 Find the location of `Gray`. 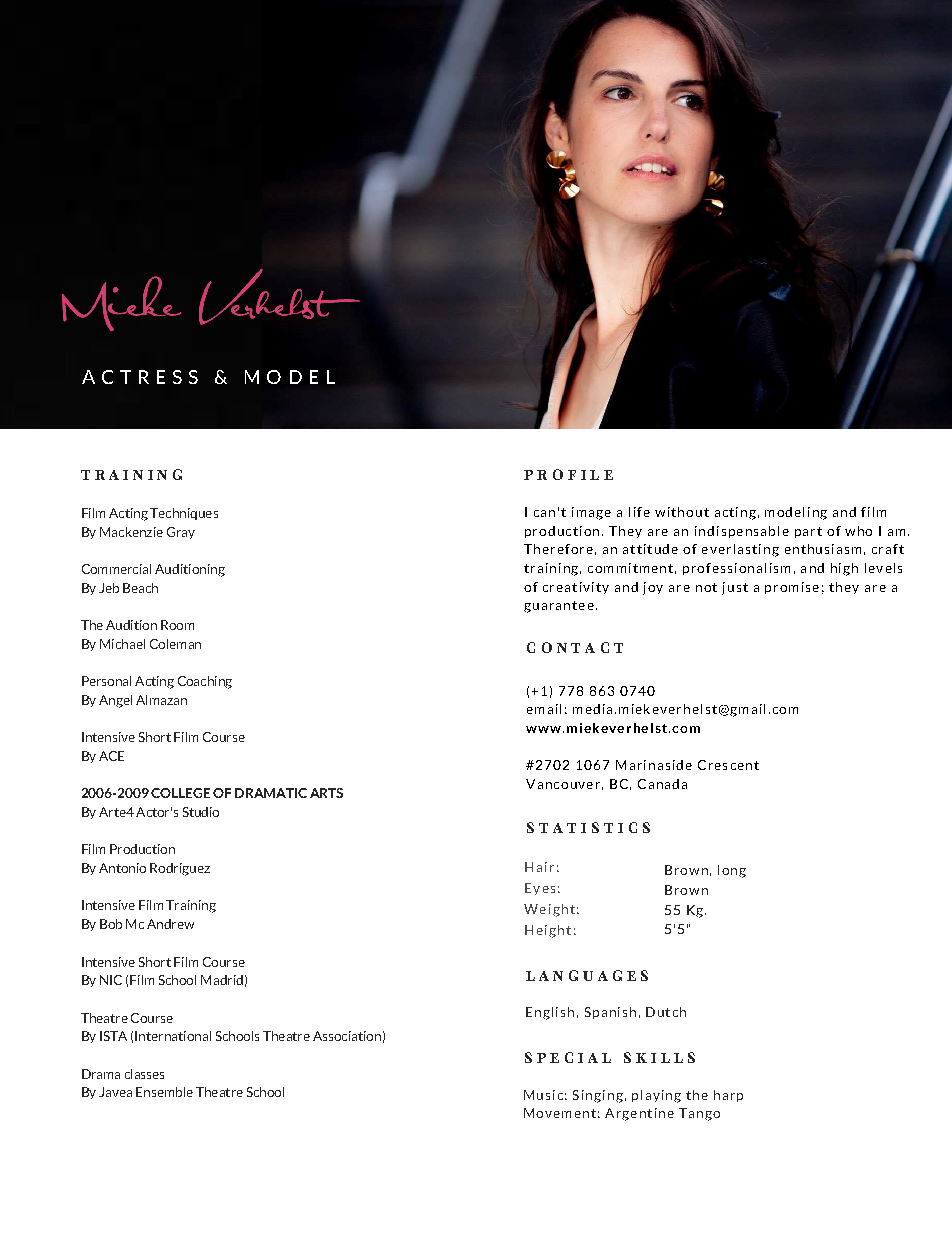

Gray is located at coordinates (181, 533).
